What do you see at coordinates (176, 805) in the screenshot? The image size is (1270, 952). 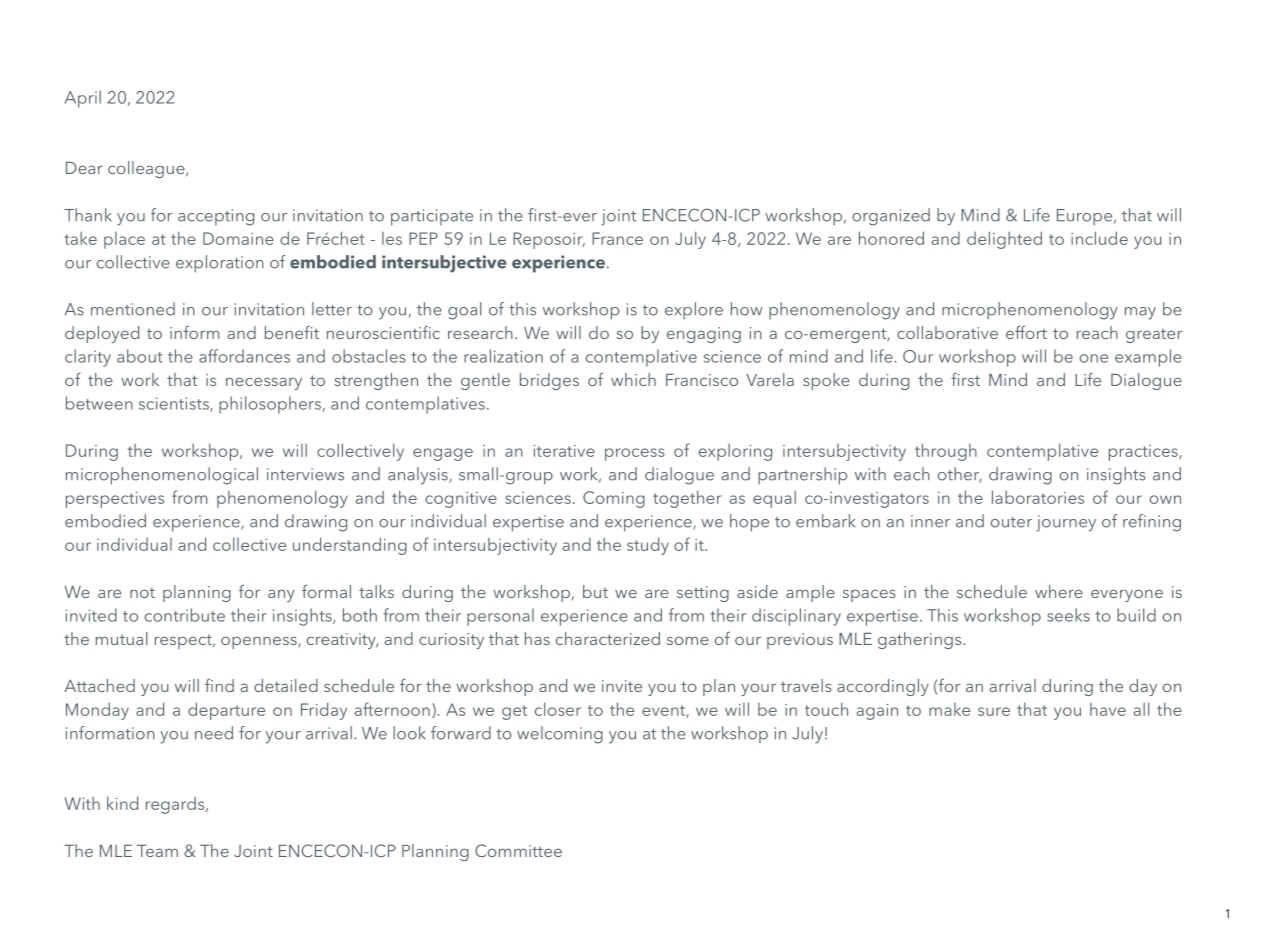 I see `regards` at bounding box center [176, 805].
